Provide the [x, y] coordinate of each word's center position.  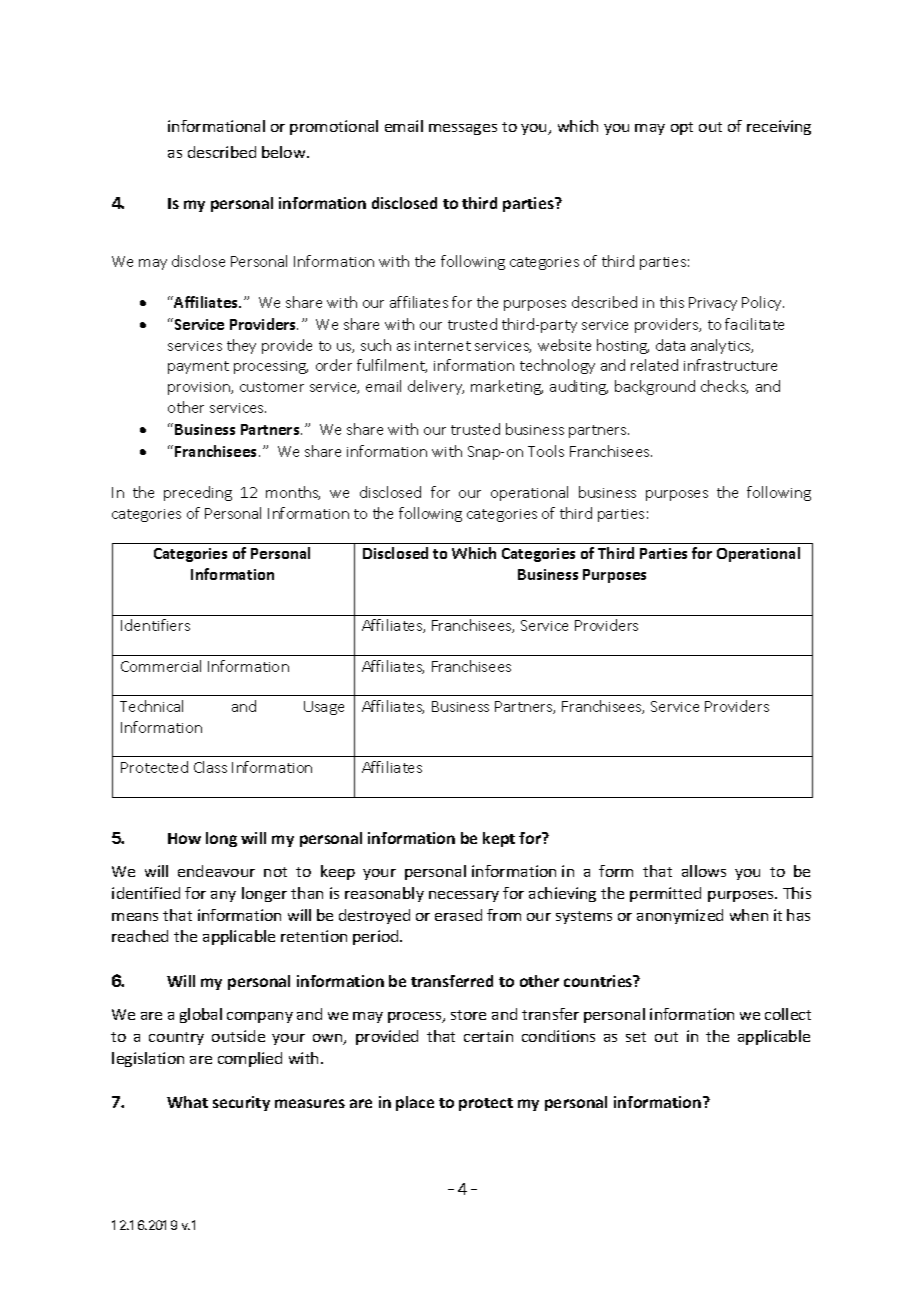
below [285, 152]
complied [250, 1059]
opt [682, 128]
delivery [436, 387]
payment [198, 367]
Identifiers [155, 625]
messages [463, 129]
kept [499, 839]
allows [704, 871]
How [184, 838]
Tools [546, 451]
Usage [324, 708]
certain [488, 1036]
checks [724, 387]
